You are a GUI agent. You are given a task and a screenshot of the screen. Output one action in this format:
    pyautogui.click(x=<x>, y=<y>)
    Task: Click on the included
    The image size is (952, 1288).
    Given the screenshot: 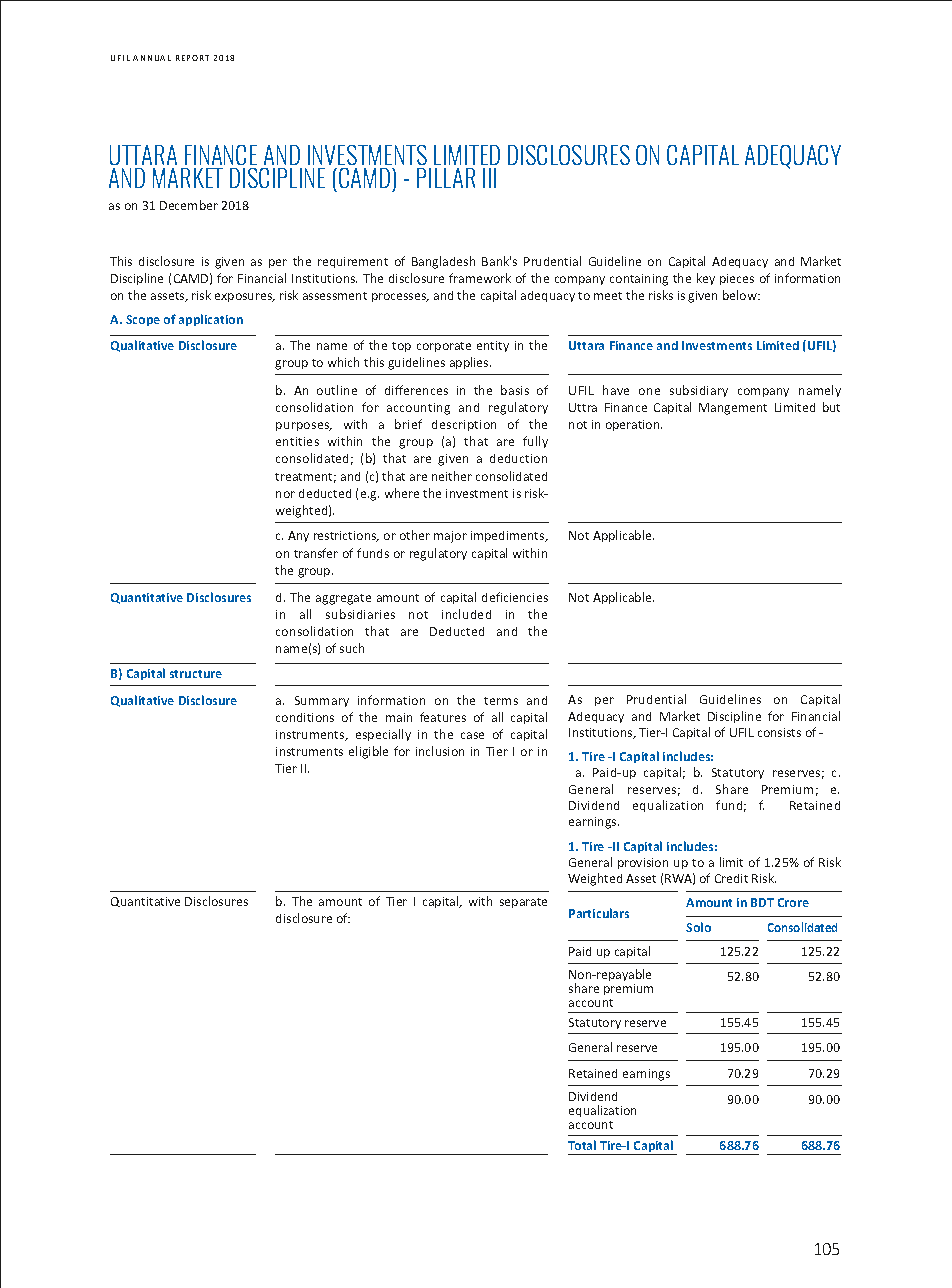 What is the action you would take?
    pyautogui.click(x=466, y=614)
